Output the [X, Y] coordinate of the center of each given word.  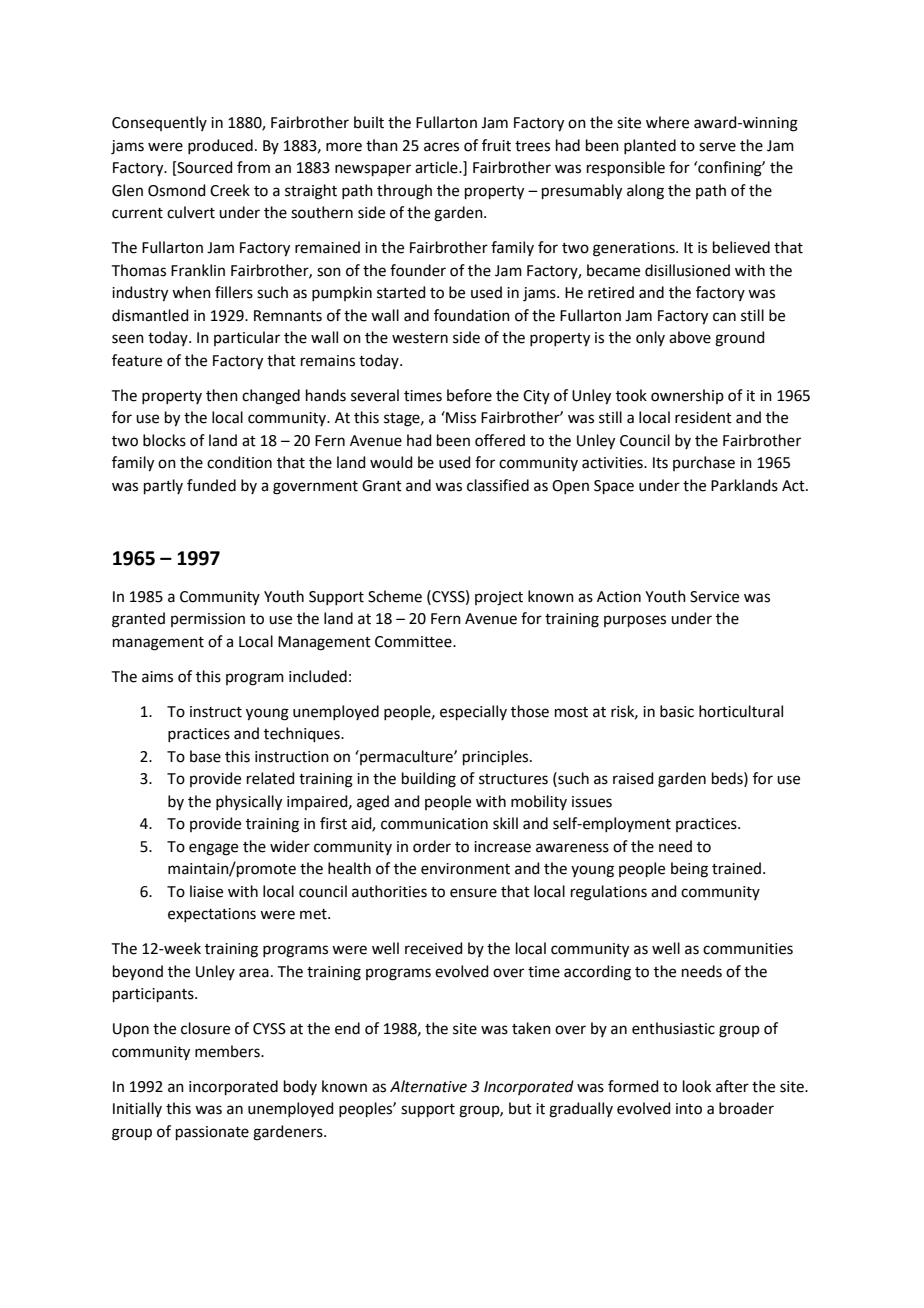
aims [157, 677]
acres [441, 147]
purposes [635, 621]
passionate [212, 1133]
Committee [414, 642]
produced [220, 146]
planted [650, 146]
